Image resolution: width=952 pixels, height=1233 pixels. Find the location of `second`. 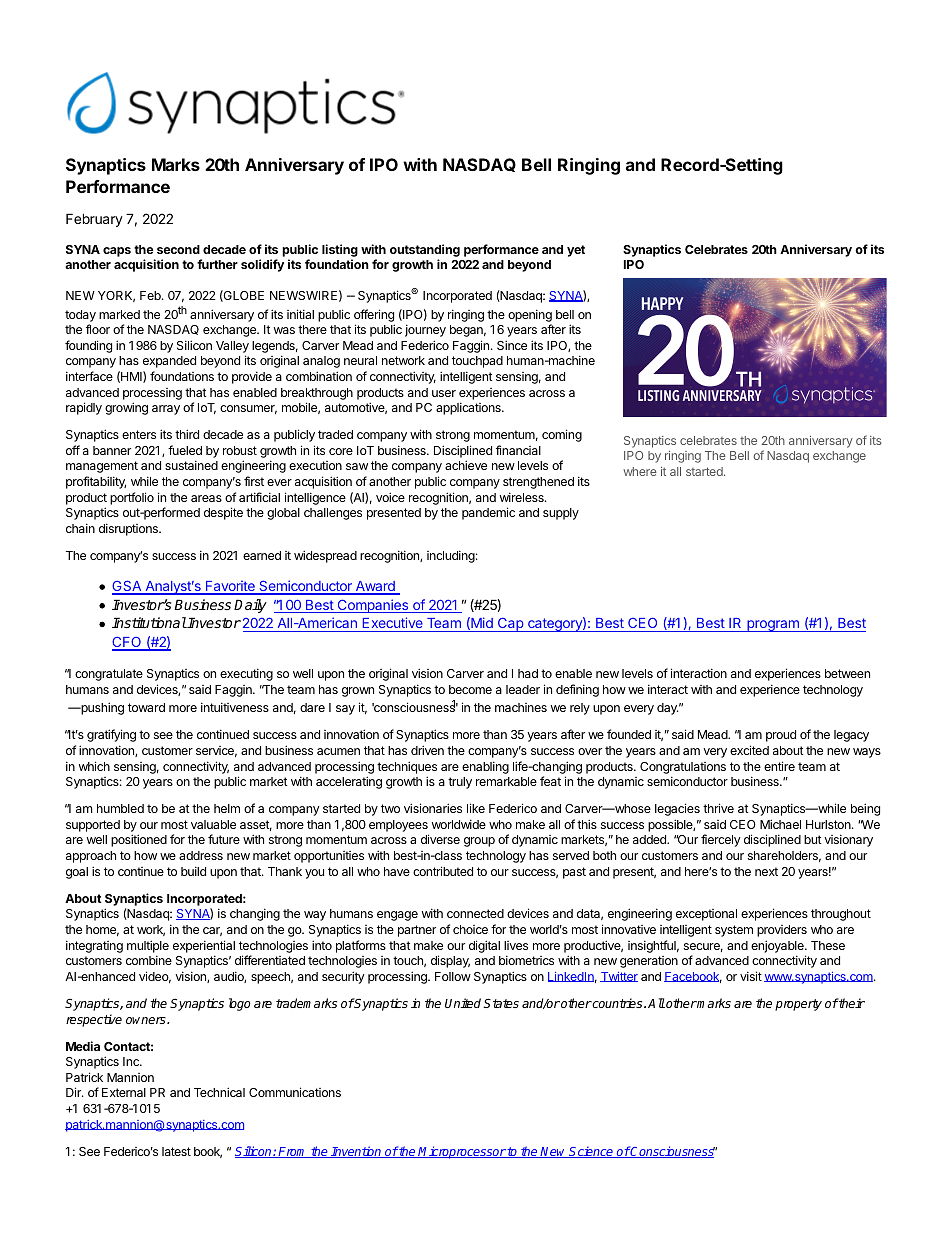

second is located at coordinates (178, 249).
